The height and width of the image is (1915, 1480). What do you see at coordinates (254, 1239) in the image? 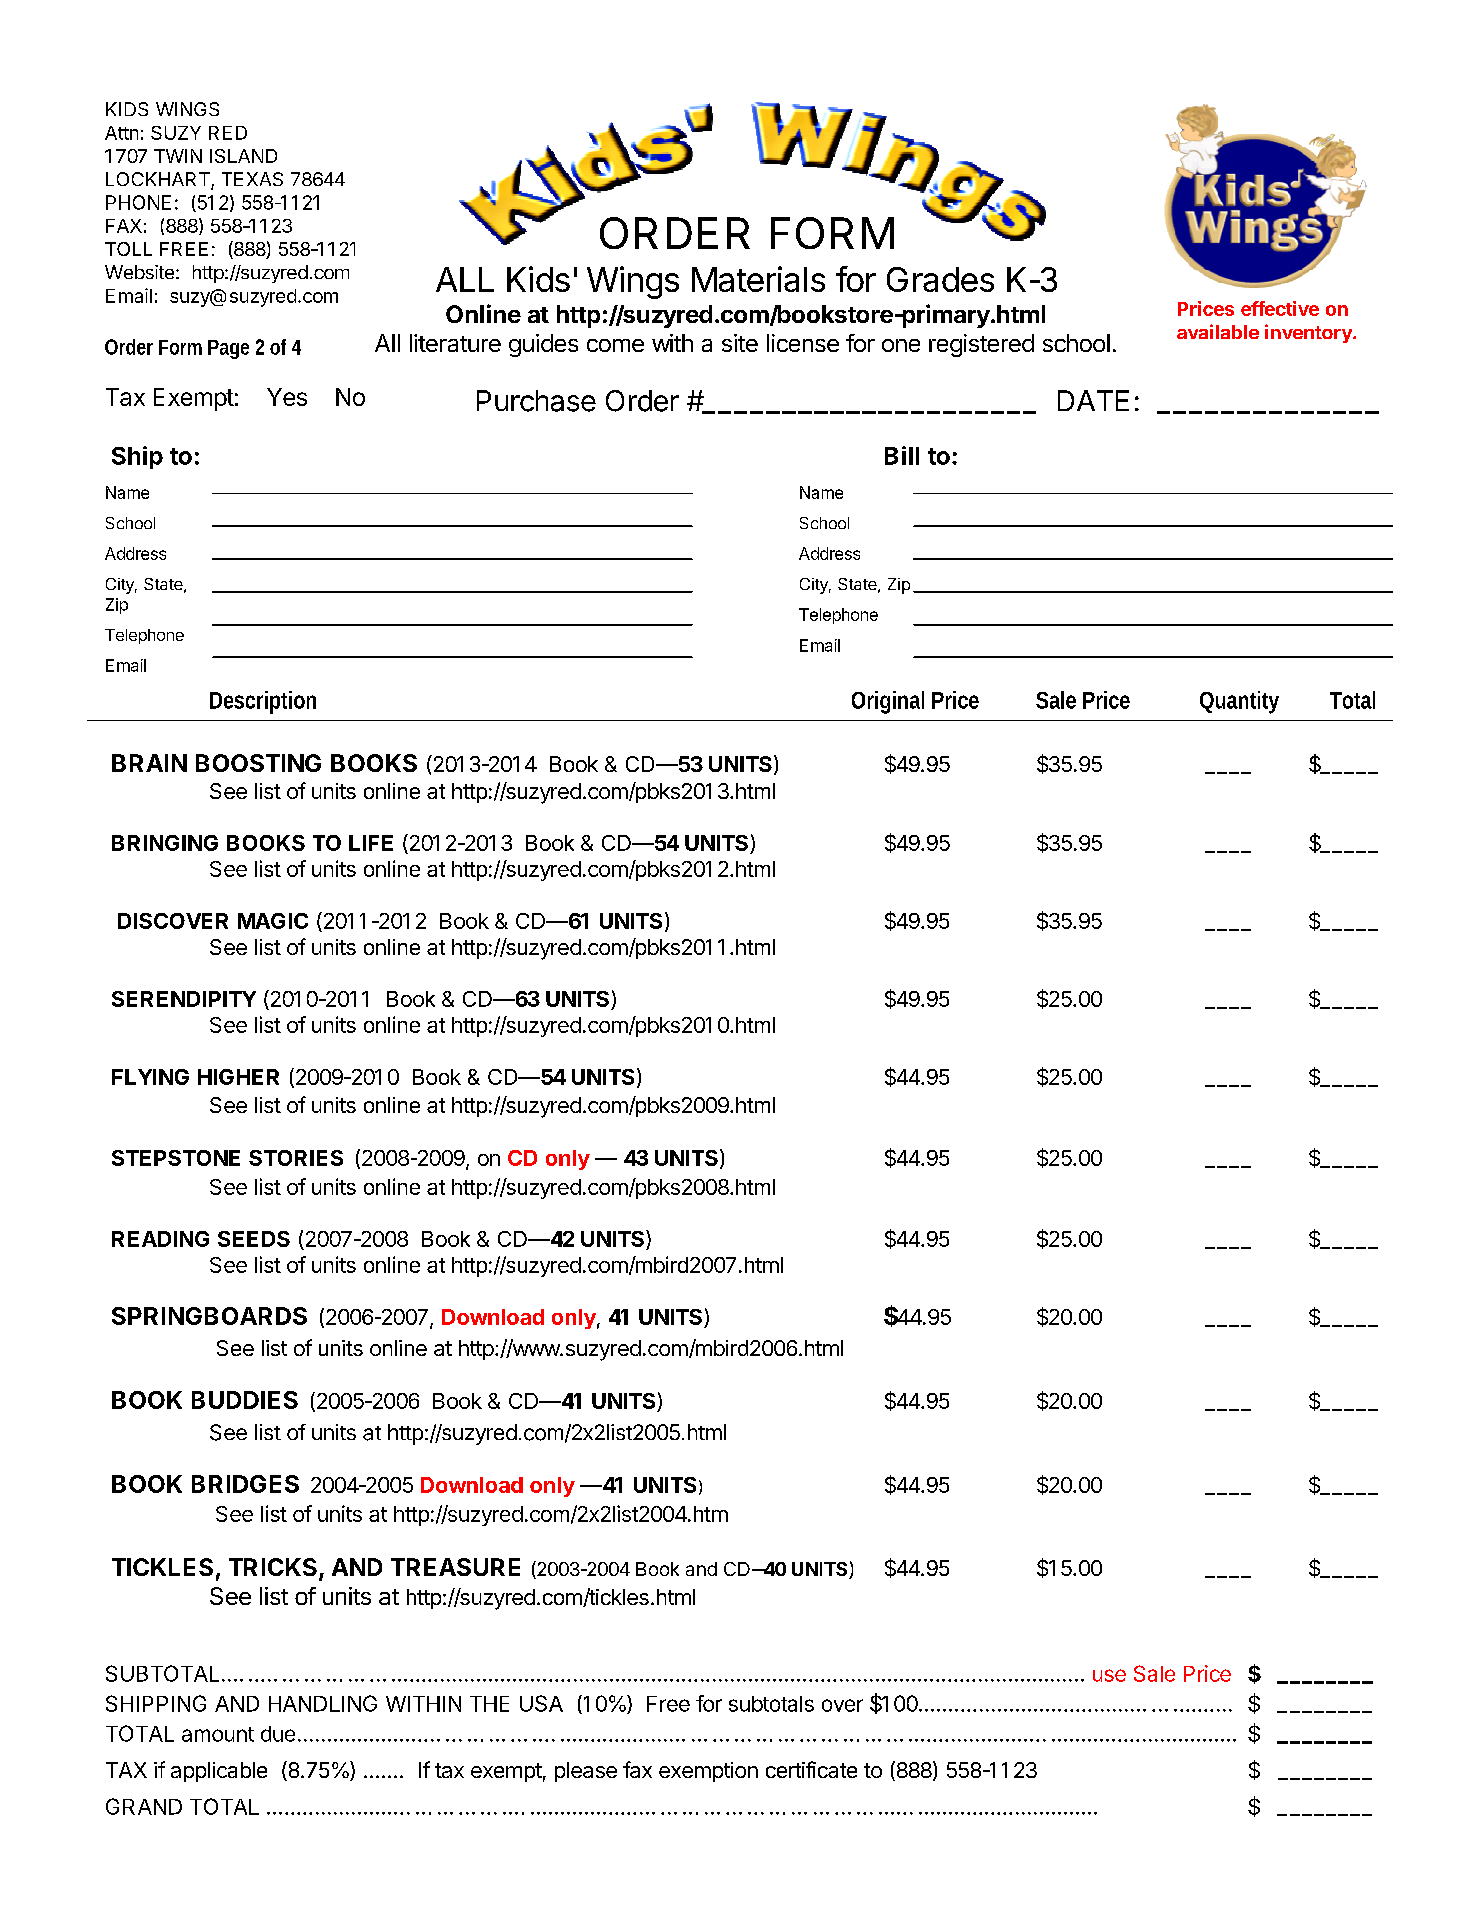
I see `SEEDS` at bounding box center [254, 1239].
